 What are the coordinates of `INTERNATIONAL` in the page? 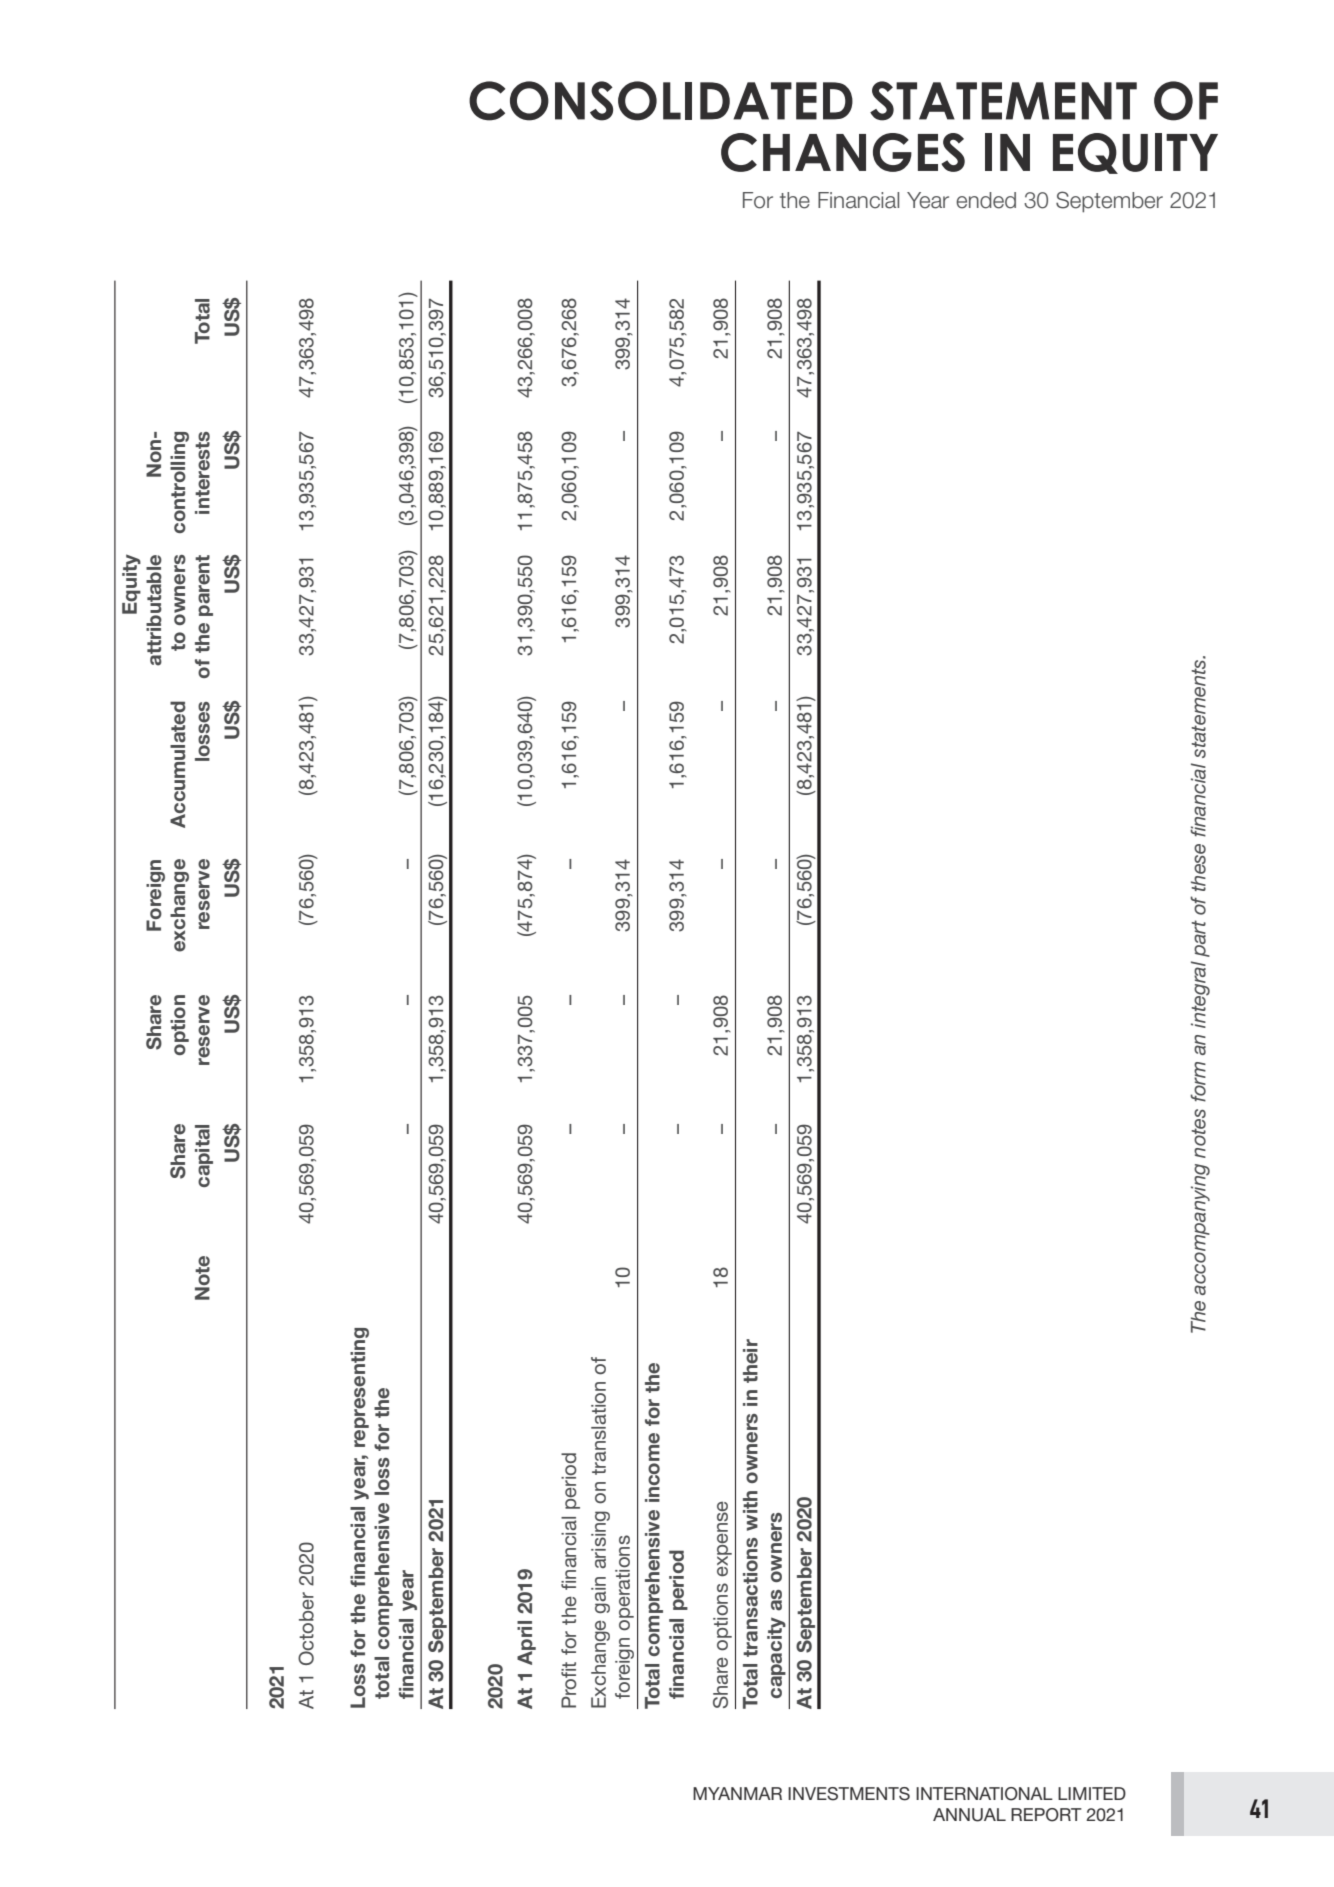 It's located at (984, 1794).
